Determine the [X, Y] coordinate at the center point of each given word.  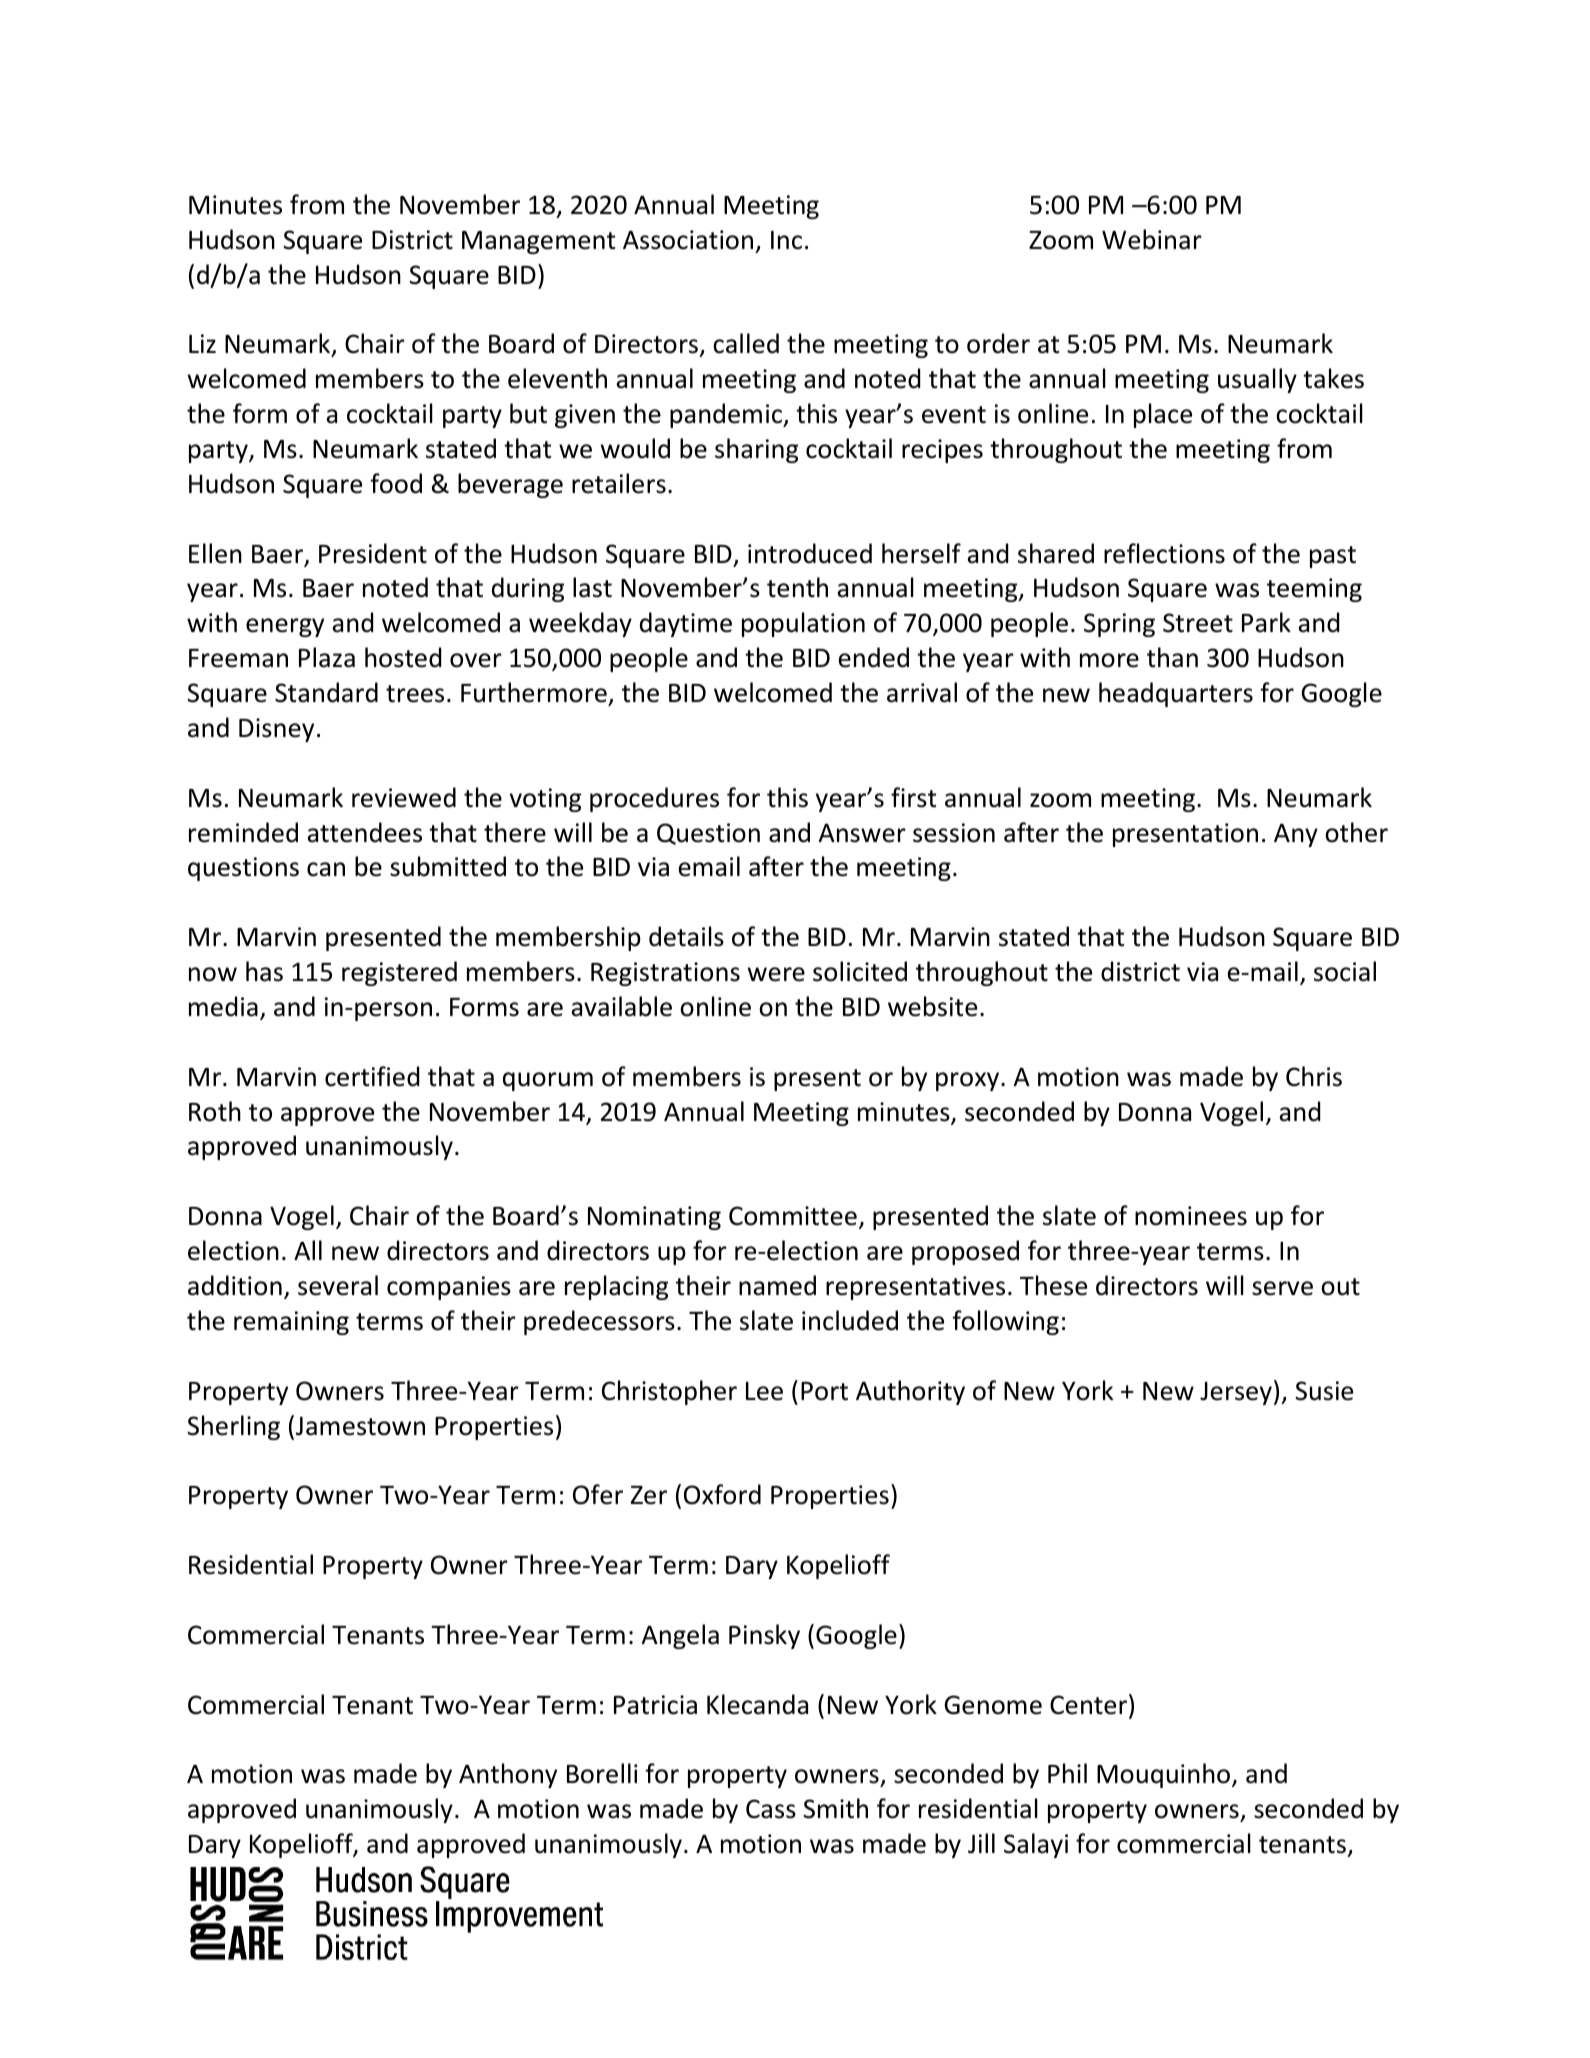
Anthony [508, 1775]
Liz [202, 343]
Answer [862, 833]
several [338, 1285]
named [777, 1285]
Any [1296, 835]
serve [1282, 1288]
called [746, 343]
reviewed [404, 797]
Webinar [1152, 239]
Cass [771, 1809]
